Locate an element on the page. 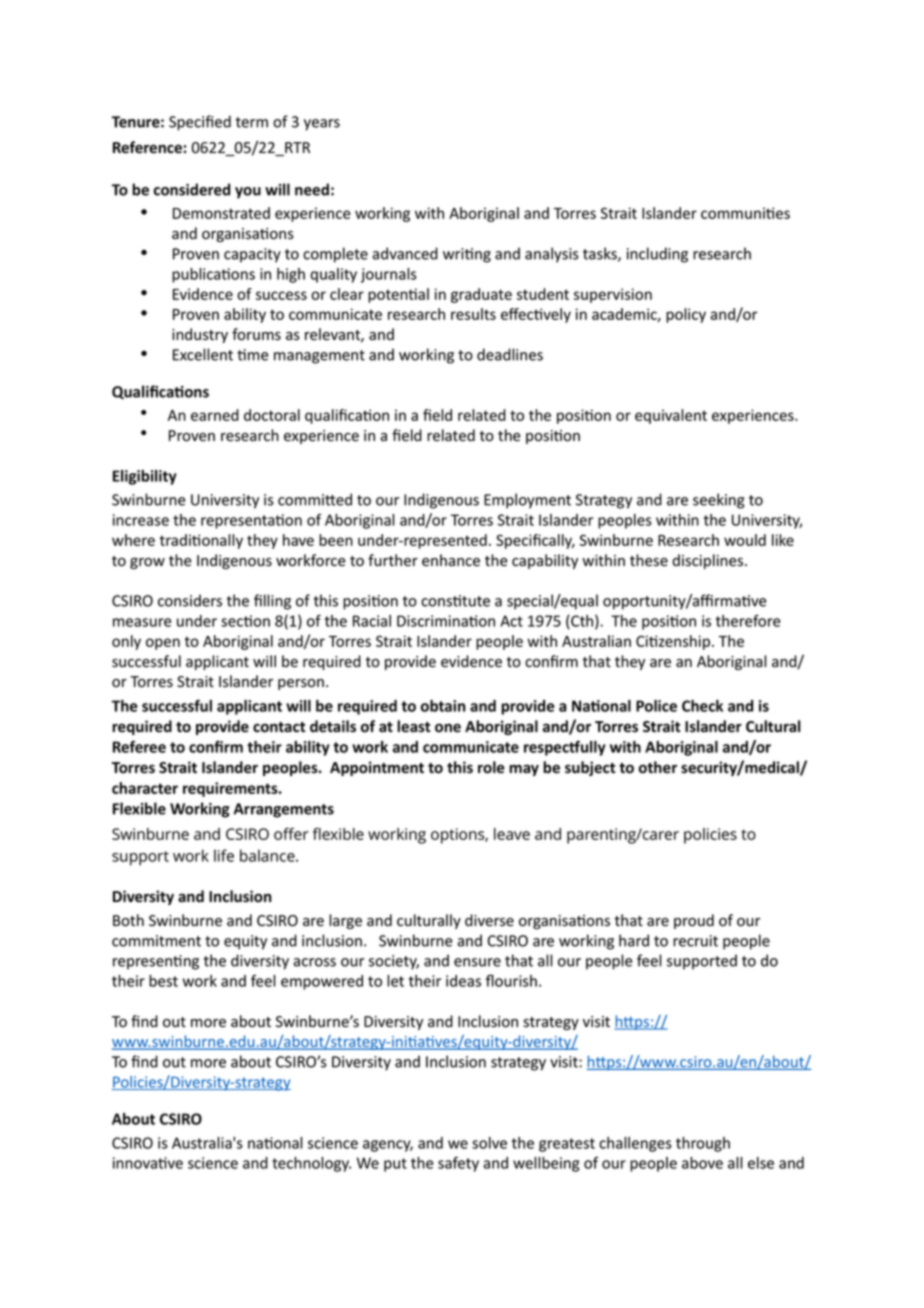  advanced is located at coordinates (405, 253).
